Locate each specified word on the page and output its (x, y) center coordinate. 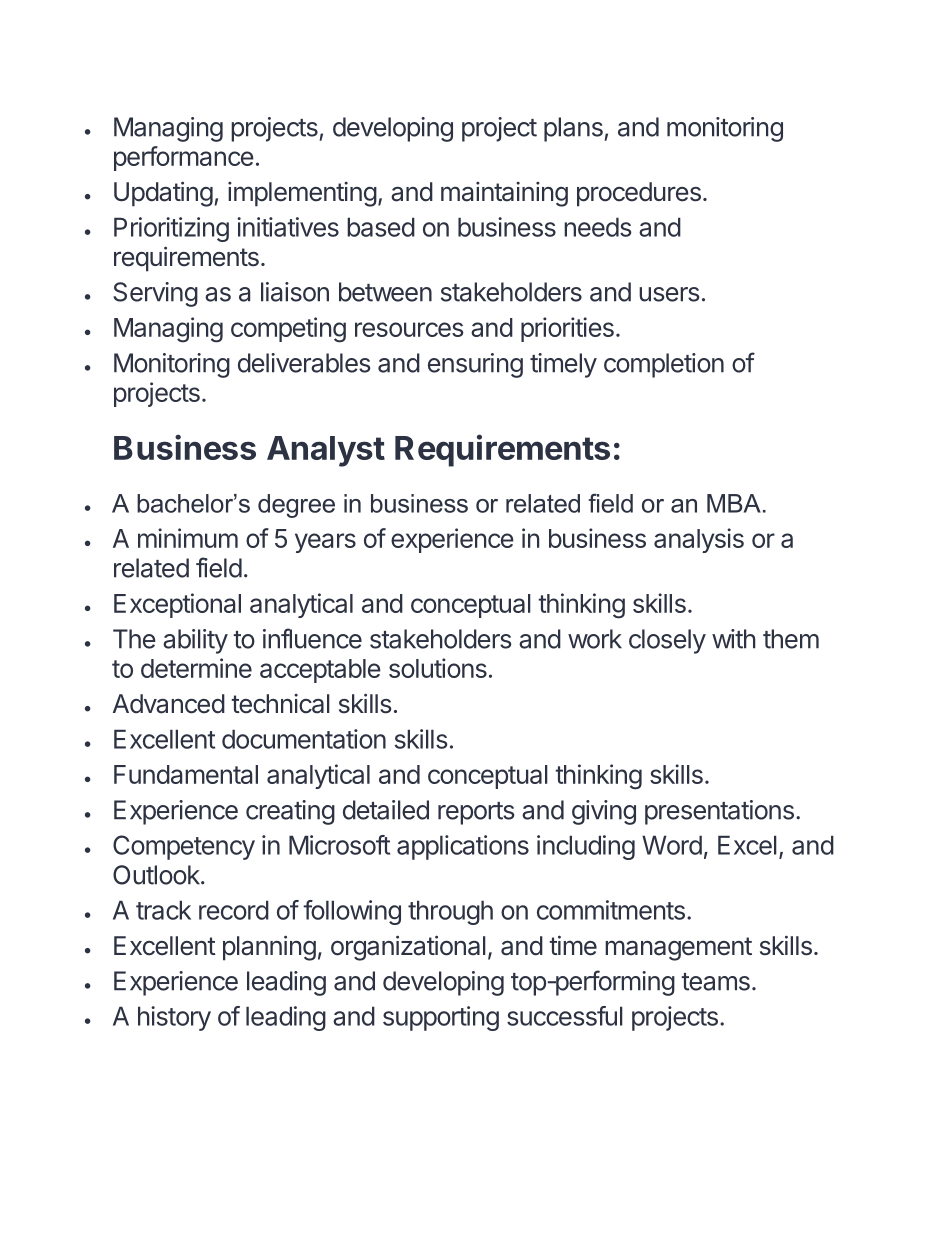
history (174, 1018)
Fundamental (186, 774)
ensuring (475, 365)
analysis (699, 540)
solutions (438, 668)
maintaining (504, 194)
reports (476, 813)
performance (184, 158)
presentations (719, 812)
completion (664, 365)
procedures (639, 194)
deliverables (304, 363)
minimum (188, 538)
